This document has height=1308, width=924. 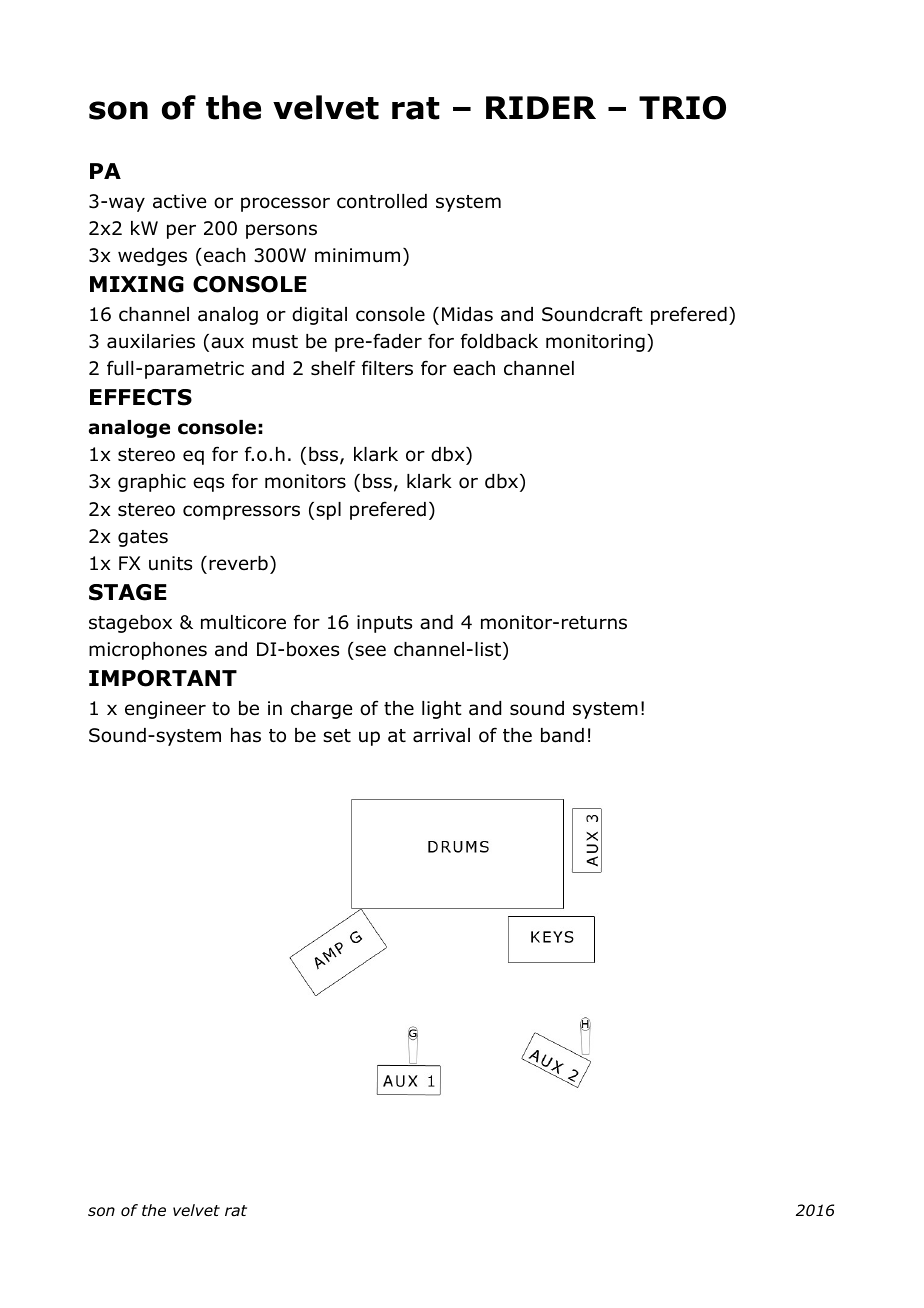 I want to click on EFFECTS, so click(x=141, y=397).
